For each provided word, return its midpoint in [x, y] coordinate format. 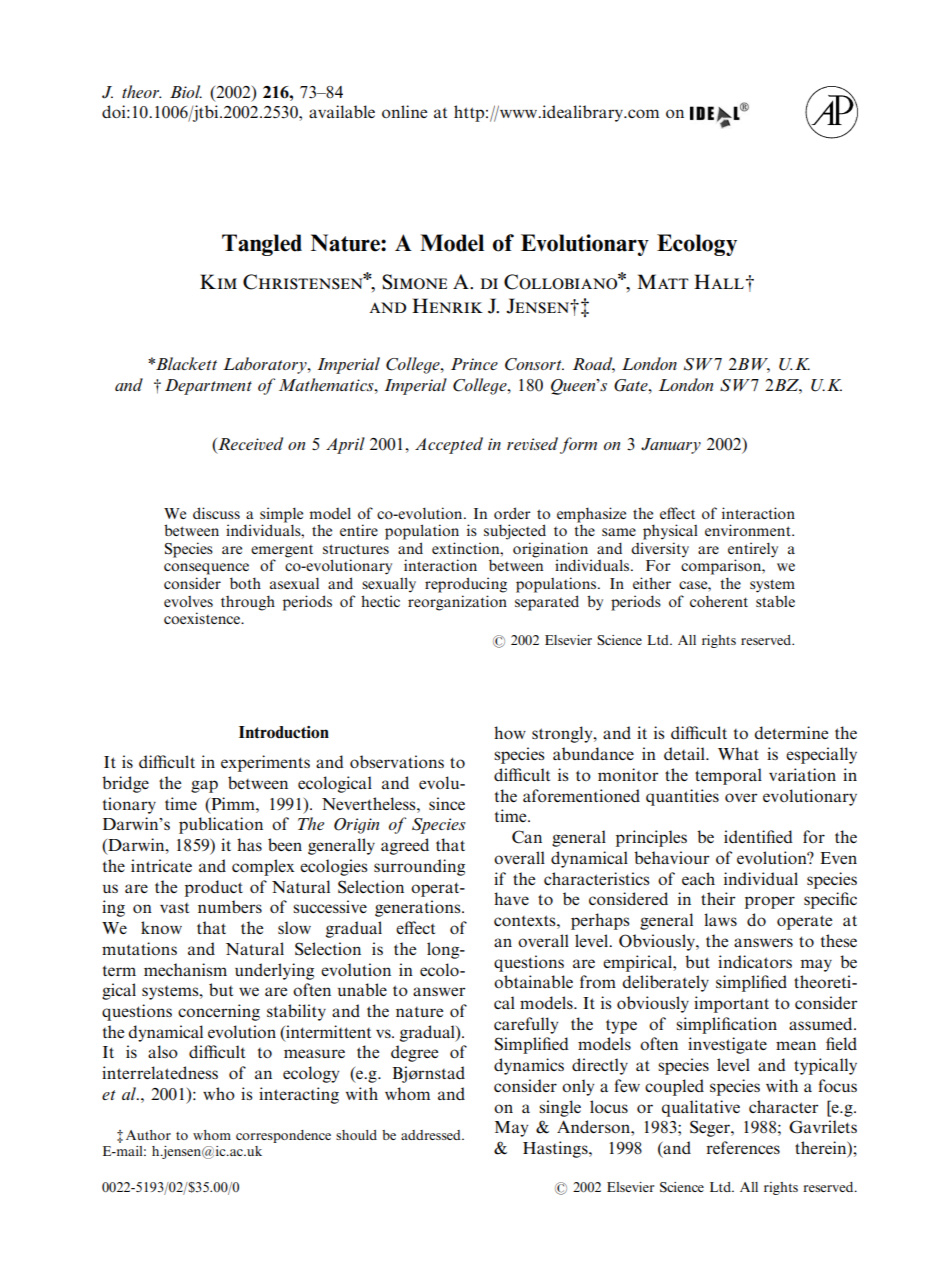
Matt [663, 281]
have [511, 898]
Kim [218, 281]
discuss [216, 513]
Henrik [447, 305]
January [671, 446]
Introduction [284, 732]
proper [770, 902]
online [404, 111]
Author [148, 1135]
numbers [230, 906]
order [512, 513]
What [738, 753]
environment [749, 530]
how [510, 732]
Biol [186, 91]
